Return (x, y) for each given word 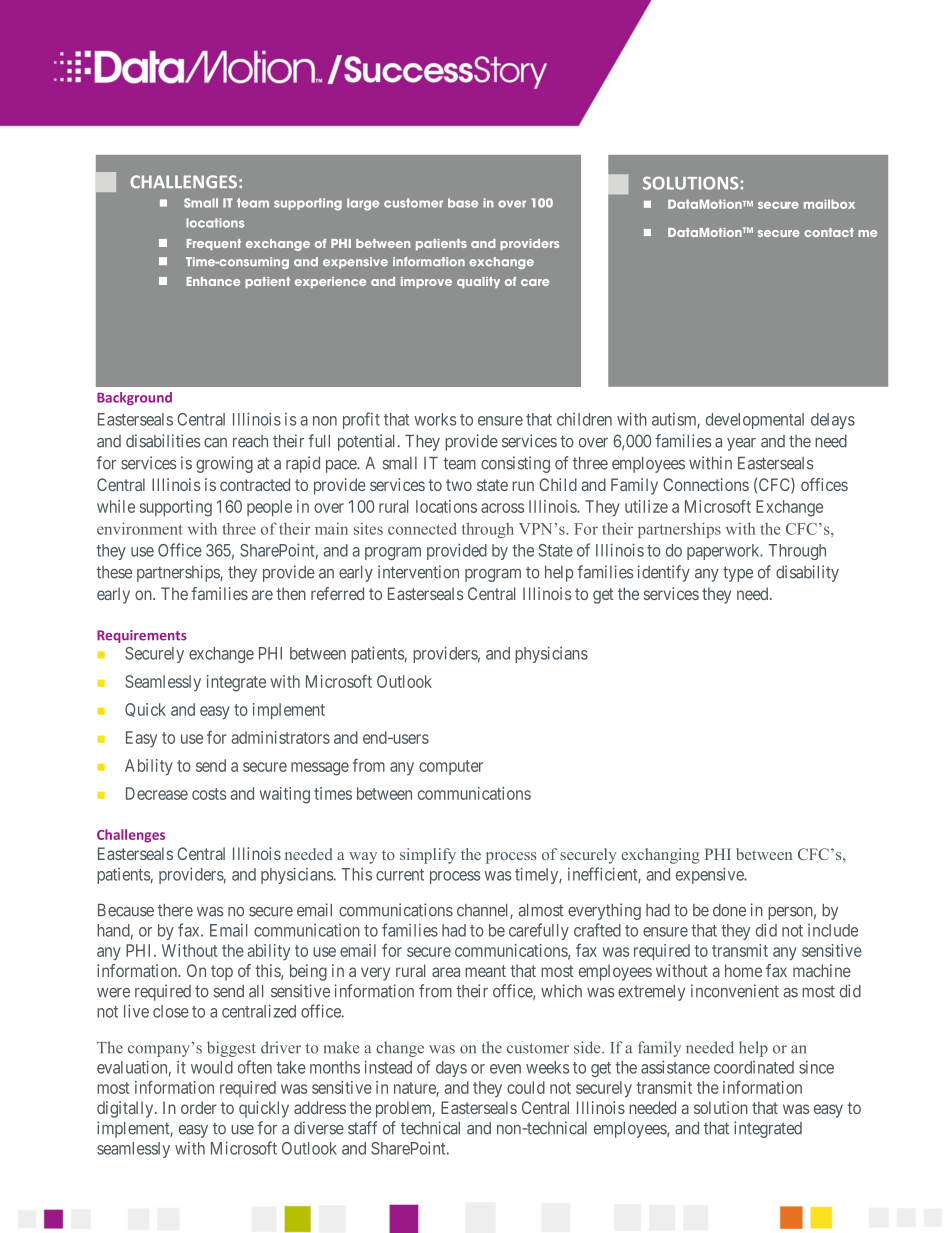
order (199, 1107)
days (451, 1069)
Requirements (142, 636)
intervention (418, 572)
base (463, 203)
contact (829, 232)
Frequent (214, 244)
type (738, 574)
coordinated (754, 1067)
